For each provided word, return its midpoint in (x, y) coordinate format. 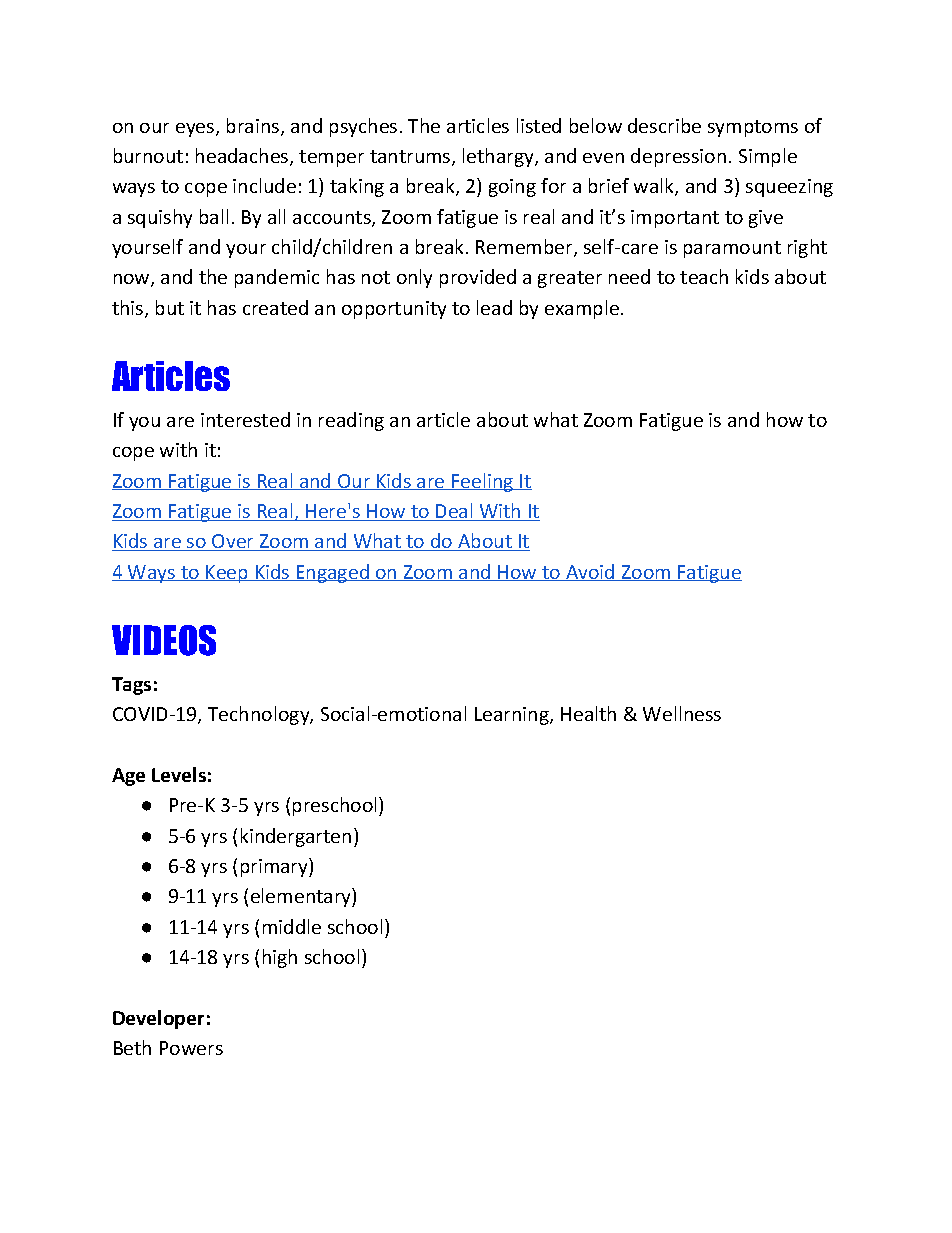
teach (704, 276)
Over (233, 542)
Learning (513, 716)
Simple (768, 157)
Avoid (590, 572)
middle (292, 926)
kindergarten (296, 837)
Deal (454, 512)
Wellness (682, 713)
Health (588, 713)
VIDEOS (164, 640)
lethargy (499, 157)
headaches (243, 157)
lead (494, 307)
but (170, 307)
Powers (191, 1048)
